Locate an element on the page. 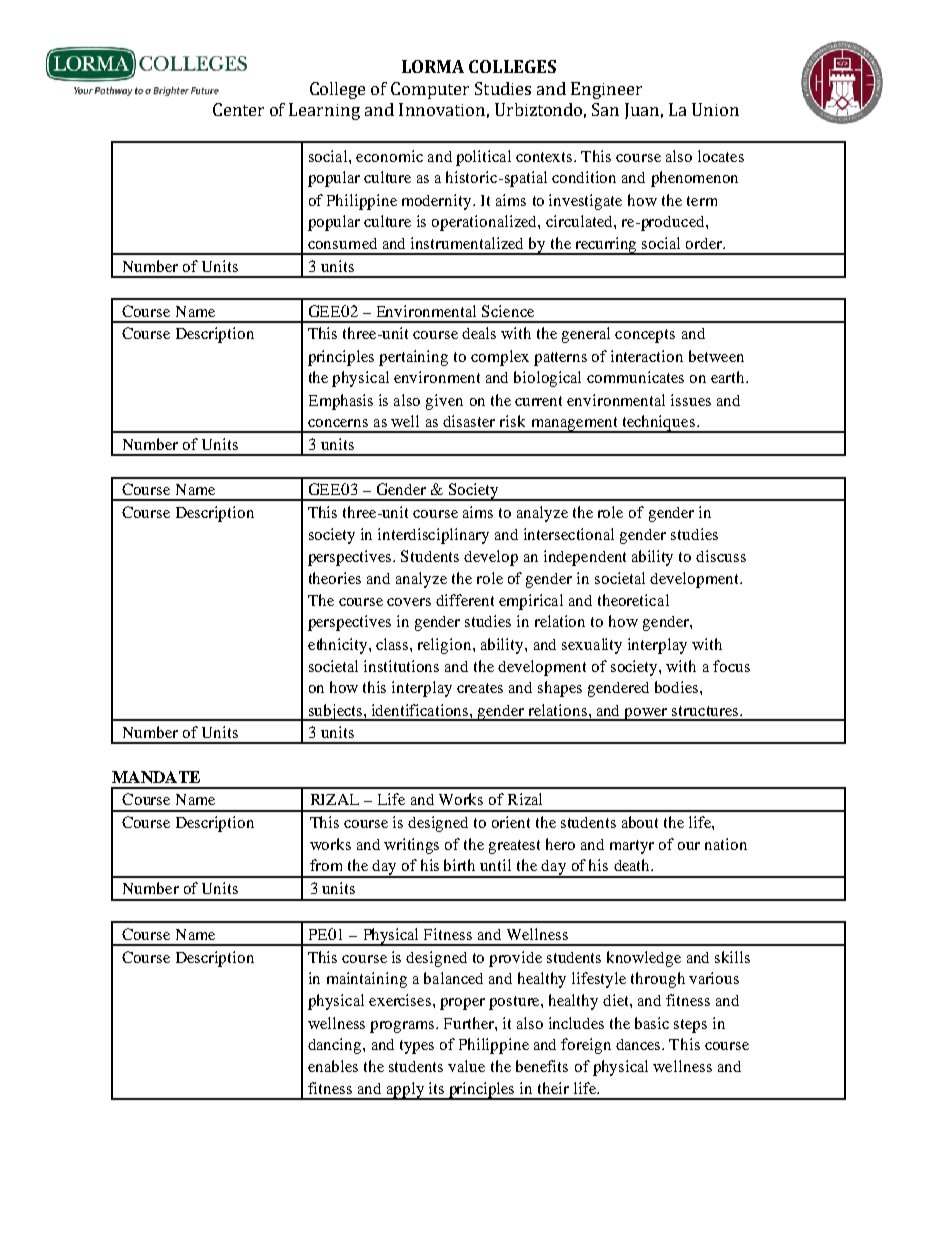 Image resolution: width=952 pixels, height=1233 pixels. Center is located at coordinates (238, 109).
